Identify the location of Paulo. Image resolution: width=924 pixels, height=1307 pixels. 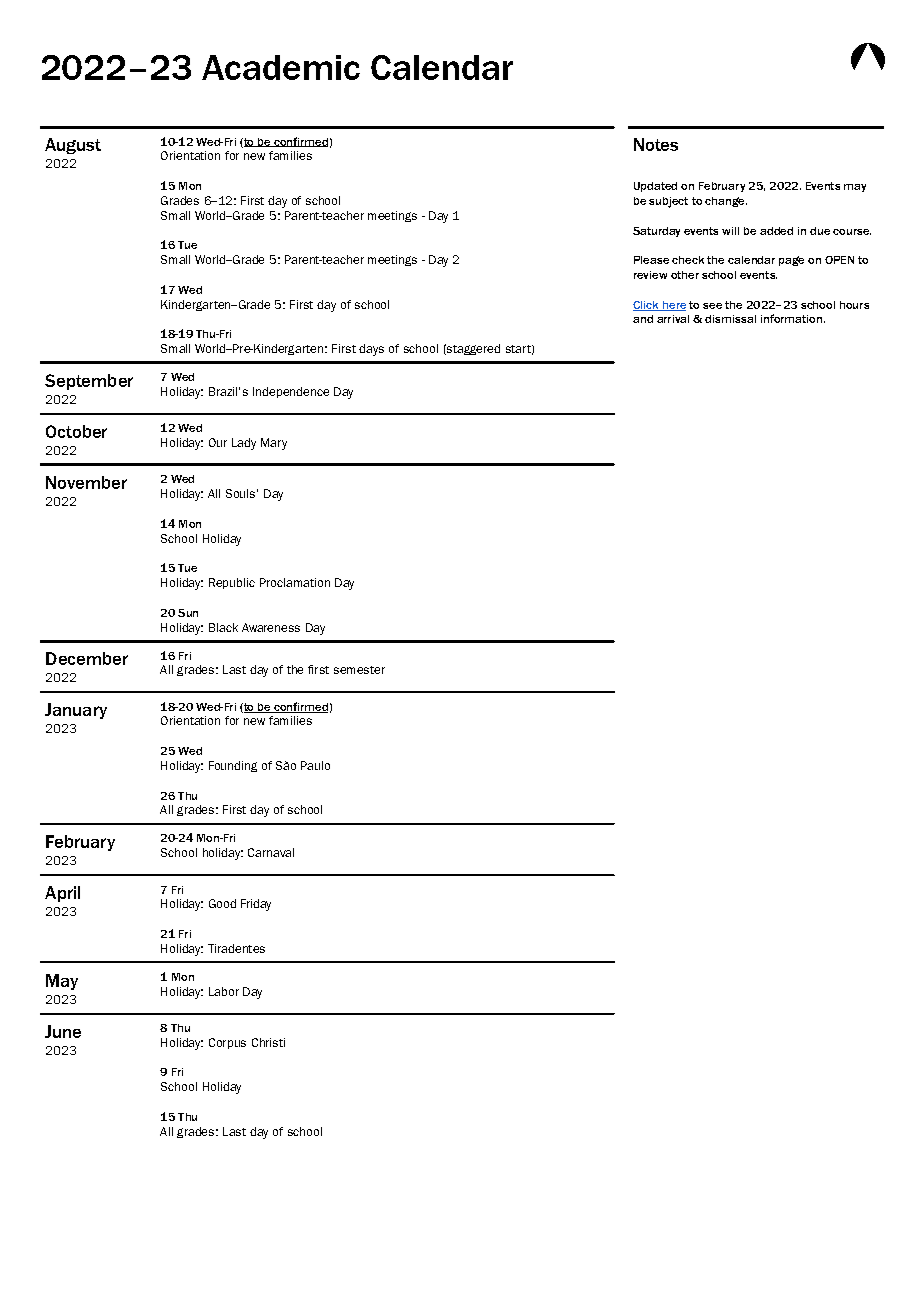
(315, 765).
